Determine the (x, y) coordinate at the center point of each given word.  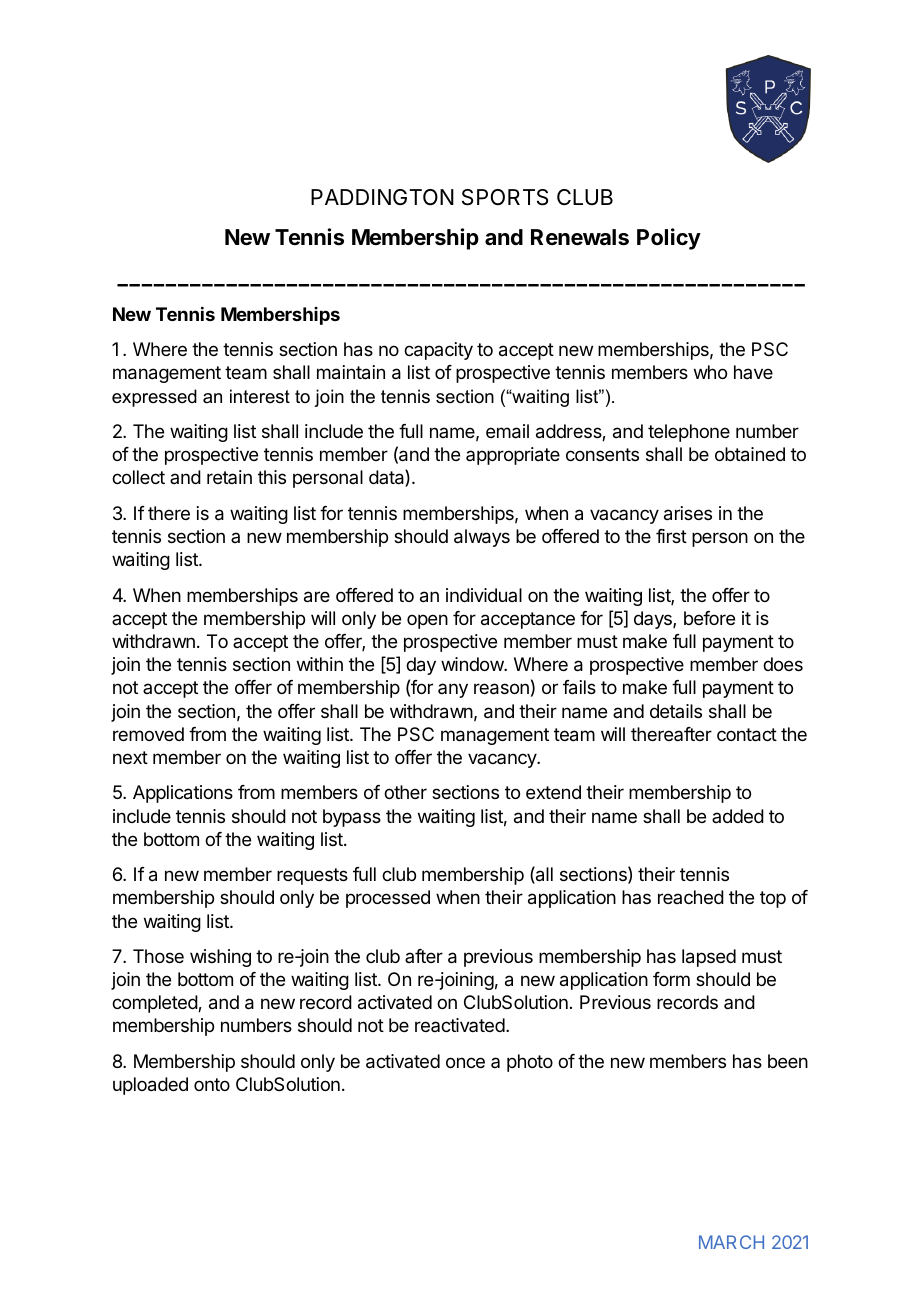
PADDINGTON (382, 197)
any (453, 690)
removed (148, 734)
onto (212, 1084)
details (676, 711)
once (465, 1062)
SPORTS (505, 197)
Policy (669, 239)
